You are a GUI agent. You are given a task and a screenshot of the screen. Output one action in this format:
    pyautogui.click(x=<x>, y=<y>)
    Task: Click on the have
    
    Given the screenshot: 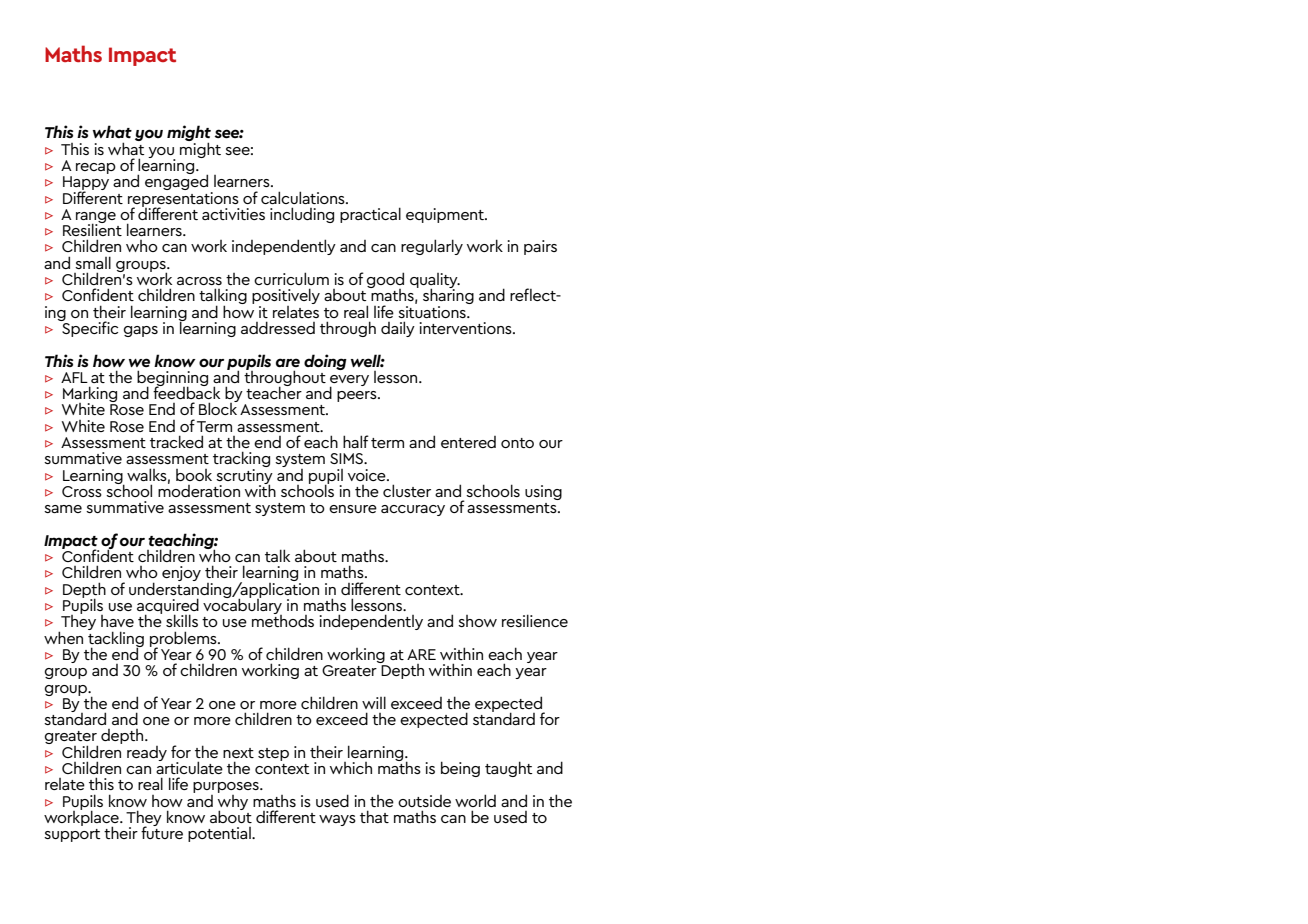 What is the action you would take?
    pyautogui.click(x=117, y=621)
